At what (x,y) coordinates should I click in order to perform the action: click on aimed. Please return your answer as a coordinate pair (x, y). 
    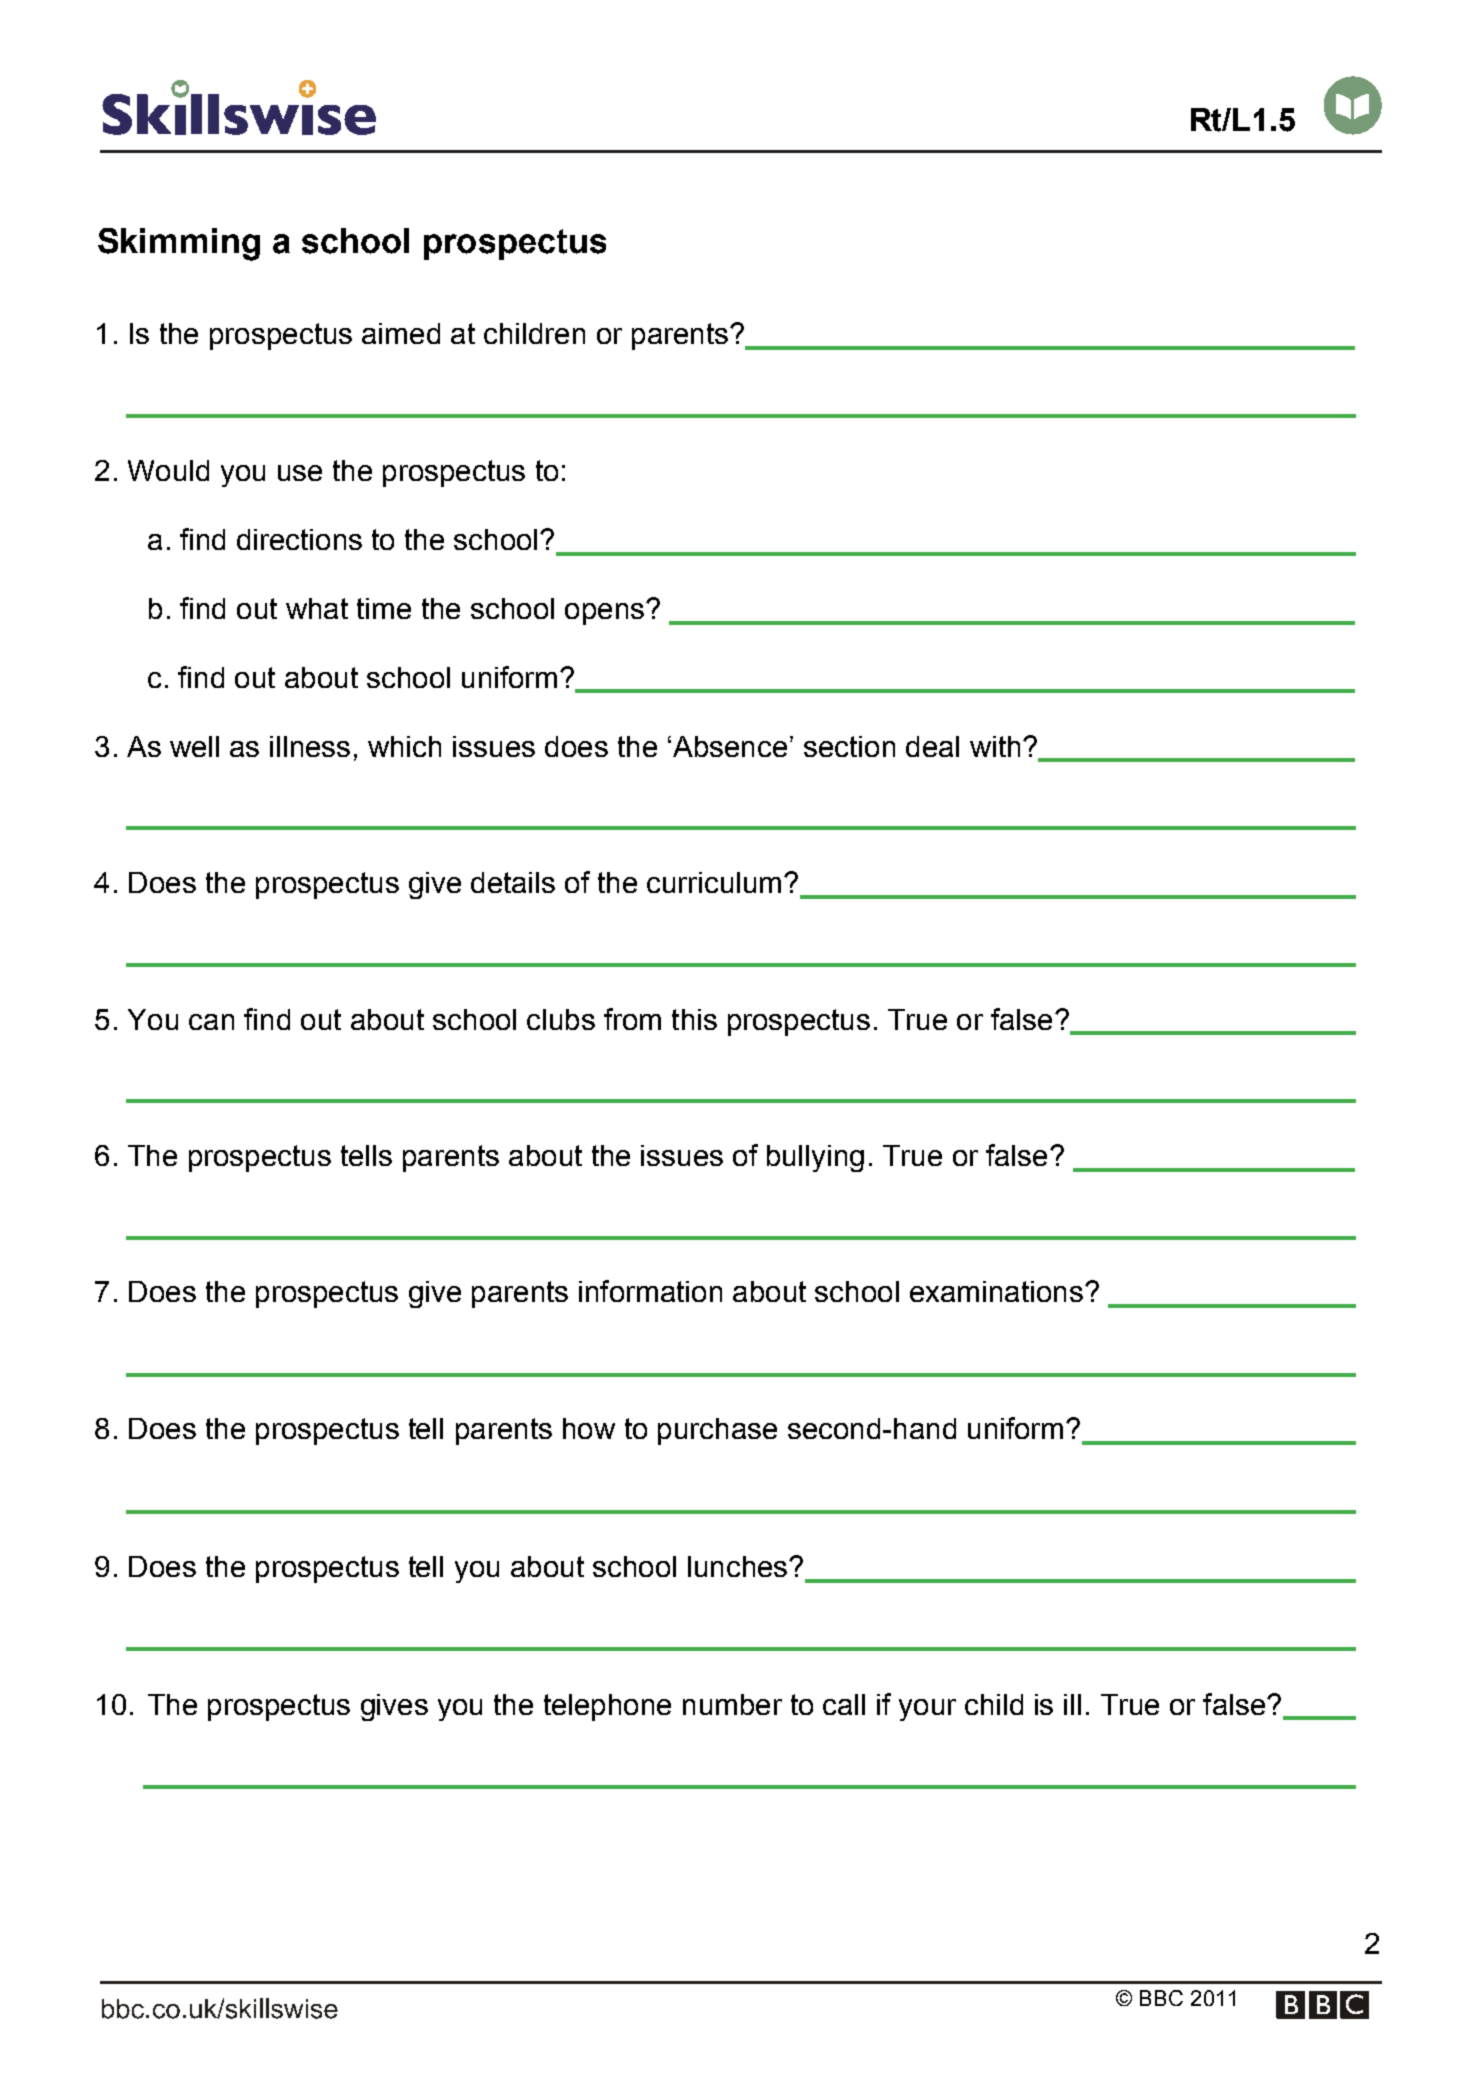
    Looking at the image, I should click on (401, 333).
